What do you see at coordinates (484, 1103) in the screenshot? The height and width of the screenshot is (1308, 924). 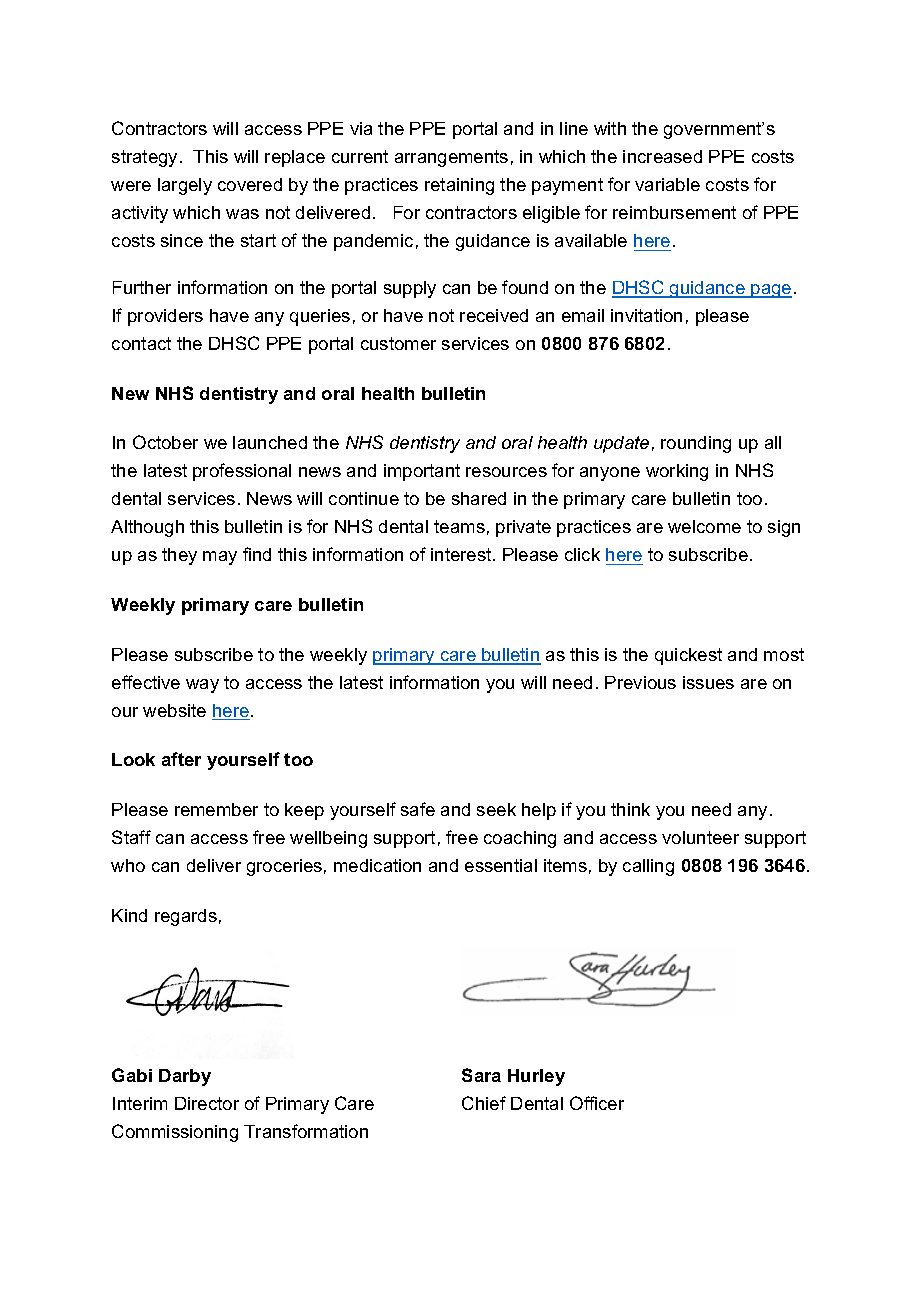 I see `Chief` at bounding box center [484, 1103].
